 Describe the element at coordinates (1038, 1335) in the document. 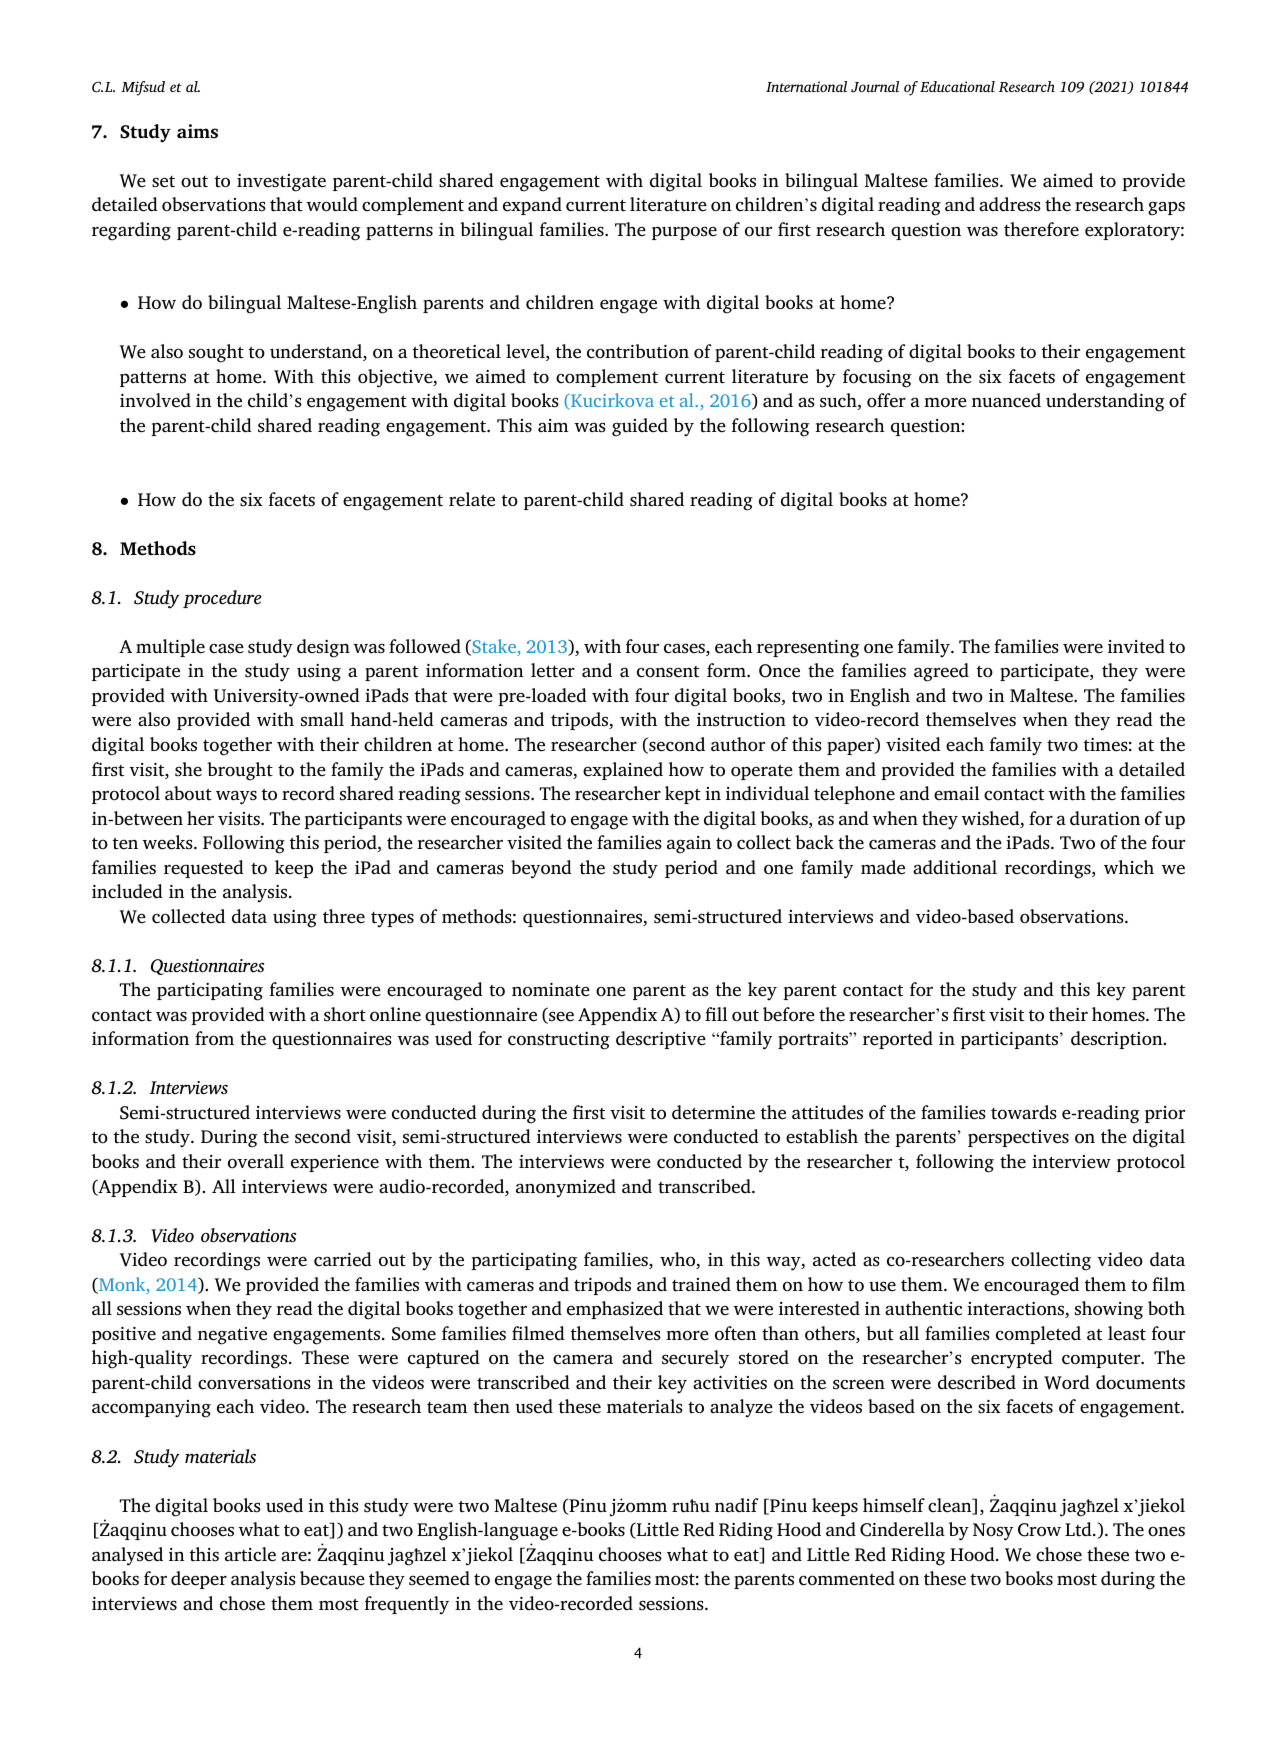

I see `completed` at that location.
